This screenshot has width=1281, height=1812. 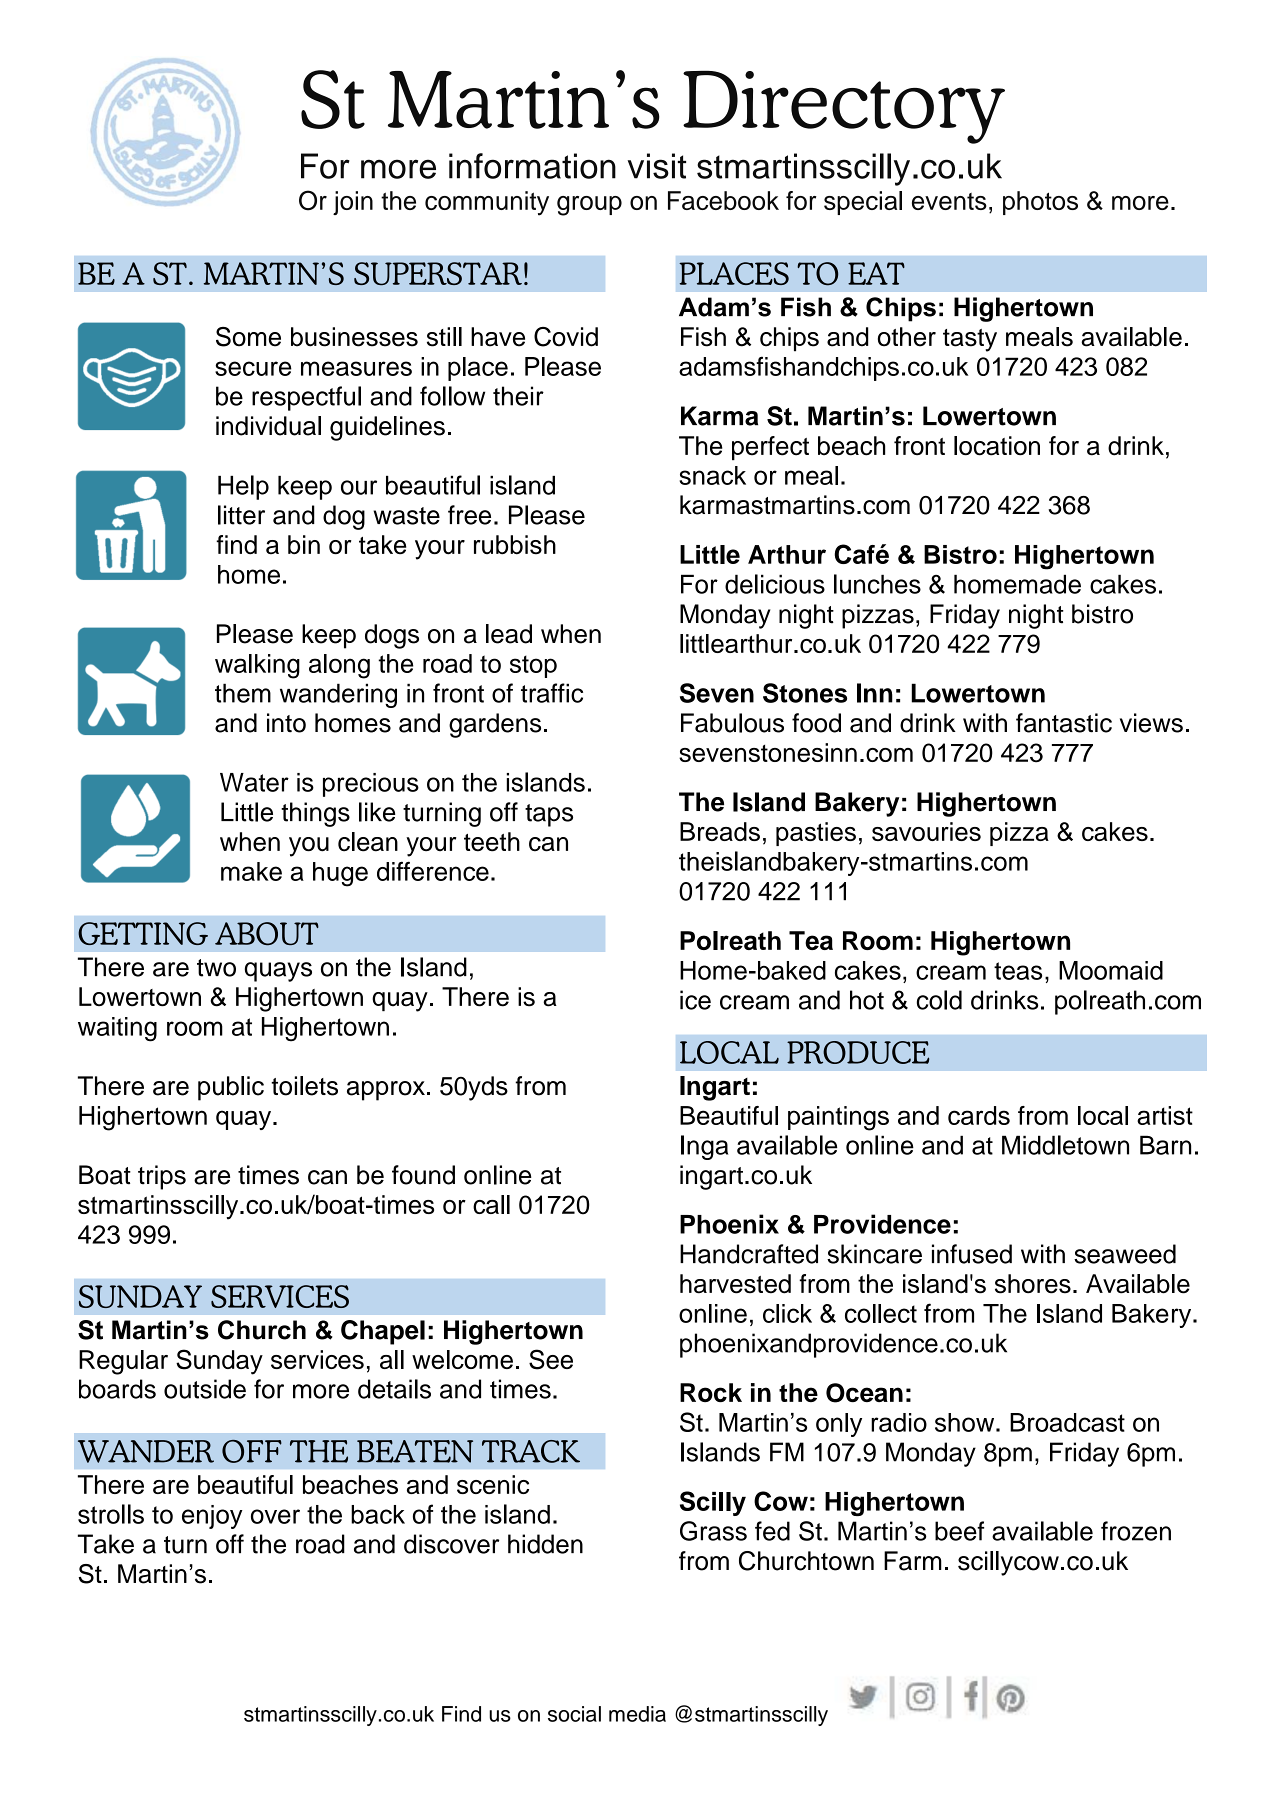 I want to click on enjoy, so click(x=212, y=1517).
